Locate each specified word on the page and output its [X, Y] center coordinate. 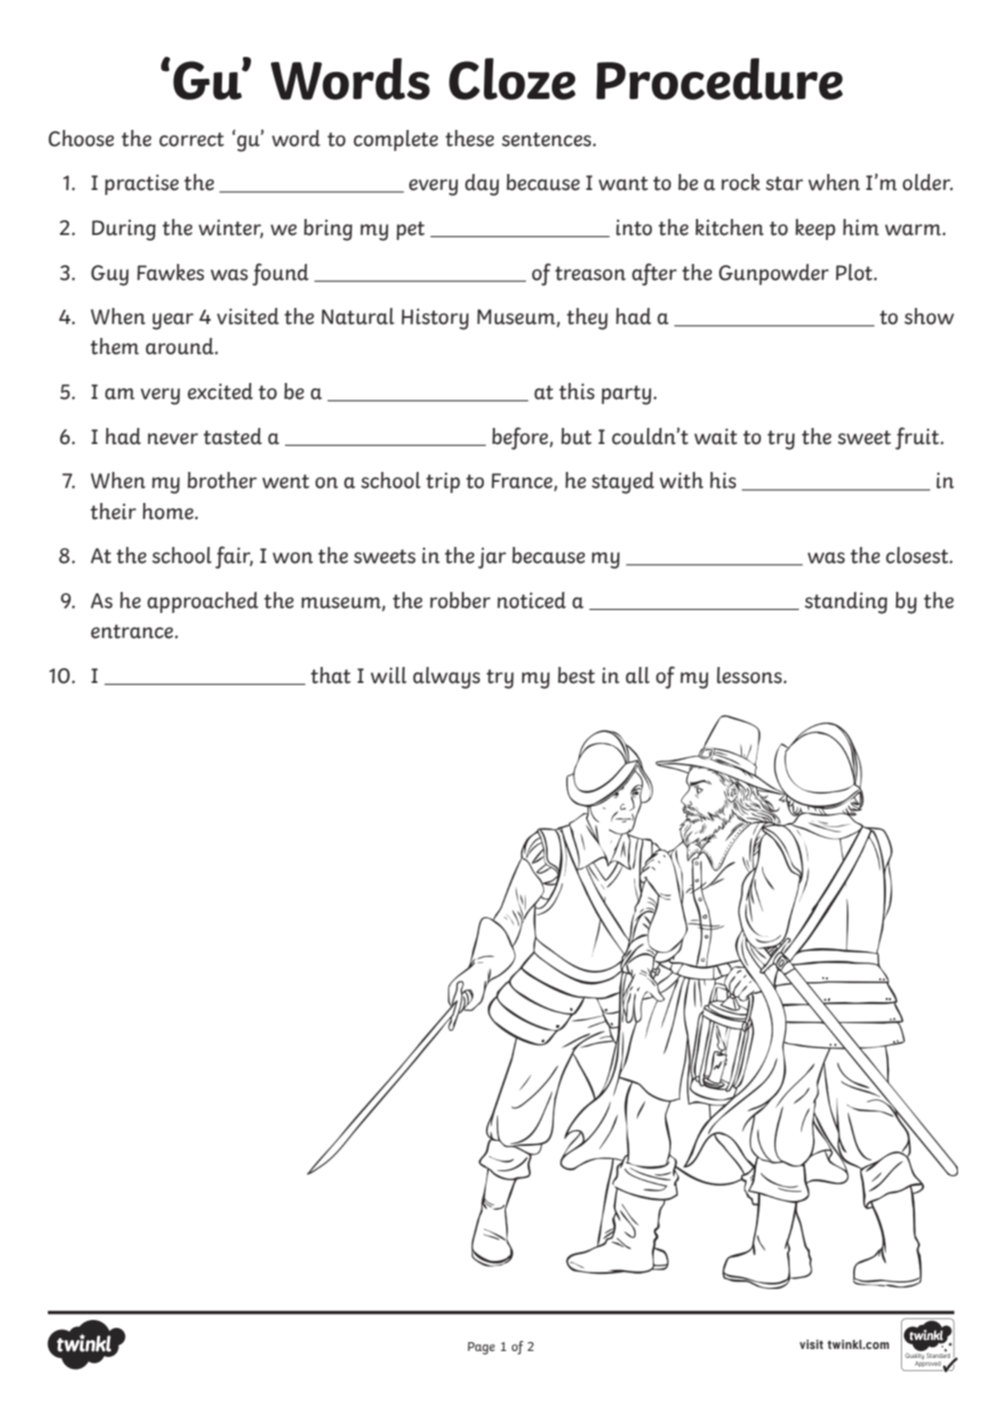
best [576, 675]
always [446, 678]
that [331, 675]
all [638, 675]
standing [846, 603]
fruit [917, 438]
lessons [749, 675]
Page [481, 1348]
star [784, 183]
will [389, 675]
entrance [133, 631]
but [576, 436]
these [469, 138]
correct [191, 139]
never [173, 439]
